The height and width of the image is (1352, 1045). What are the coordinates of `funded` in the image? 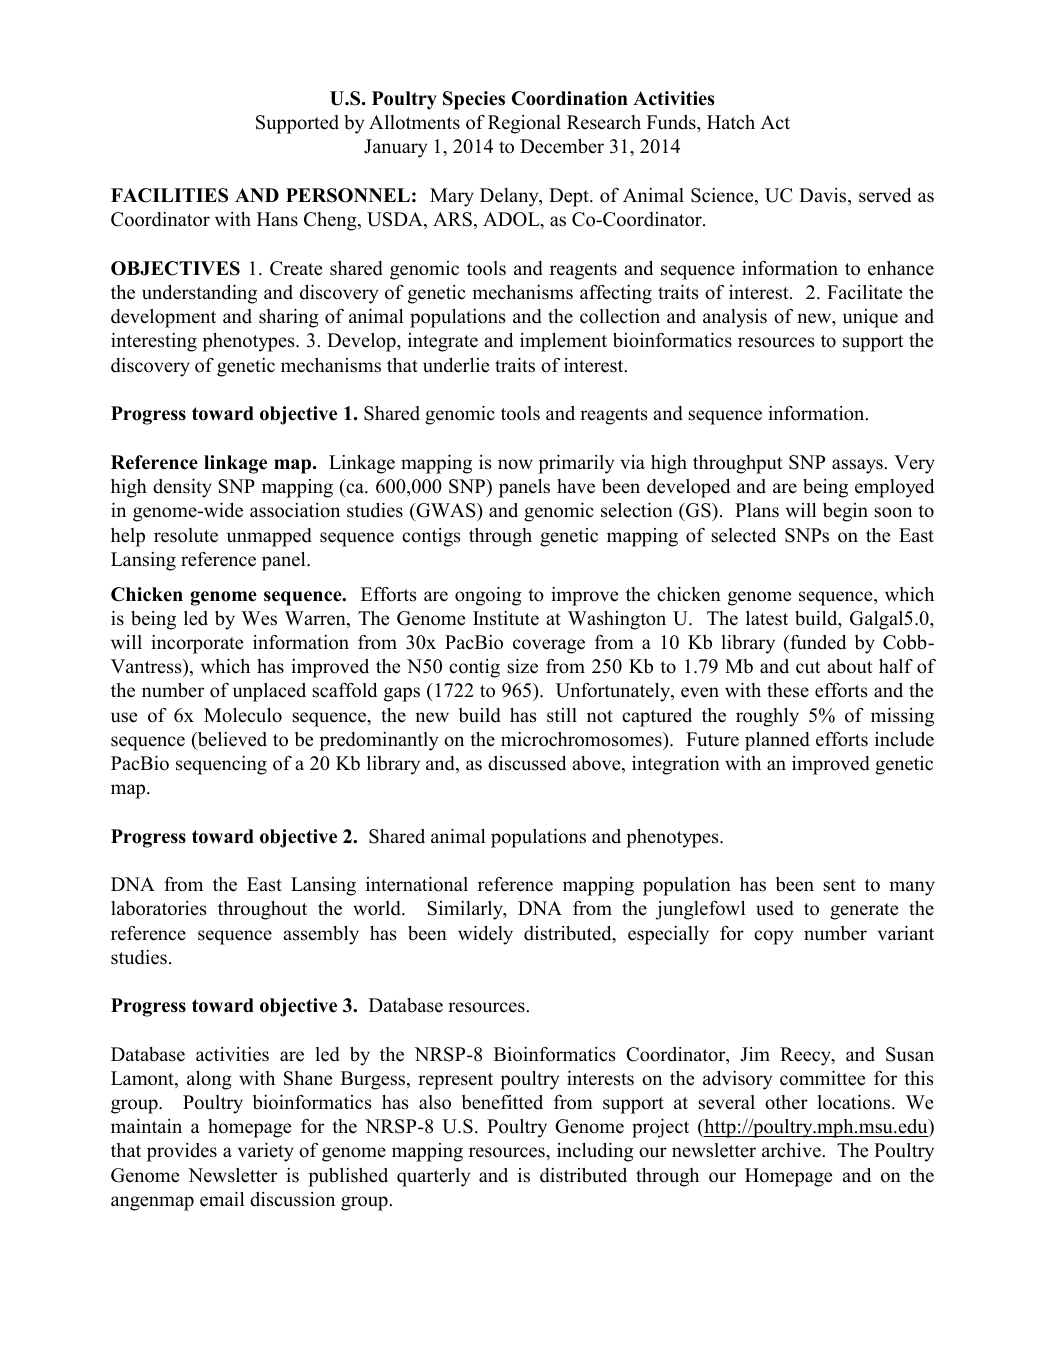 It's located at (817, 642).
